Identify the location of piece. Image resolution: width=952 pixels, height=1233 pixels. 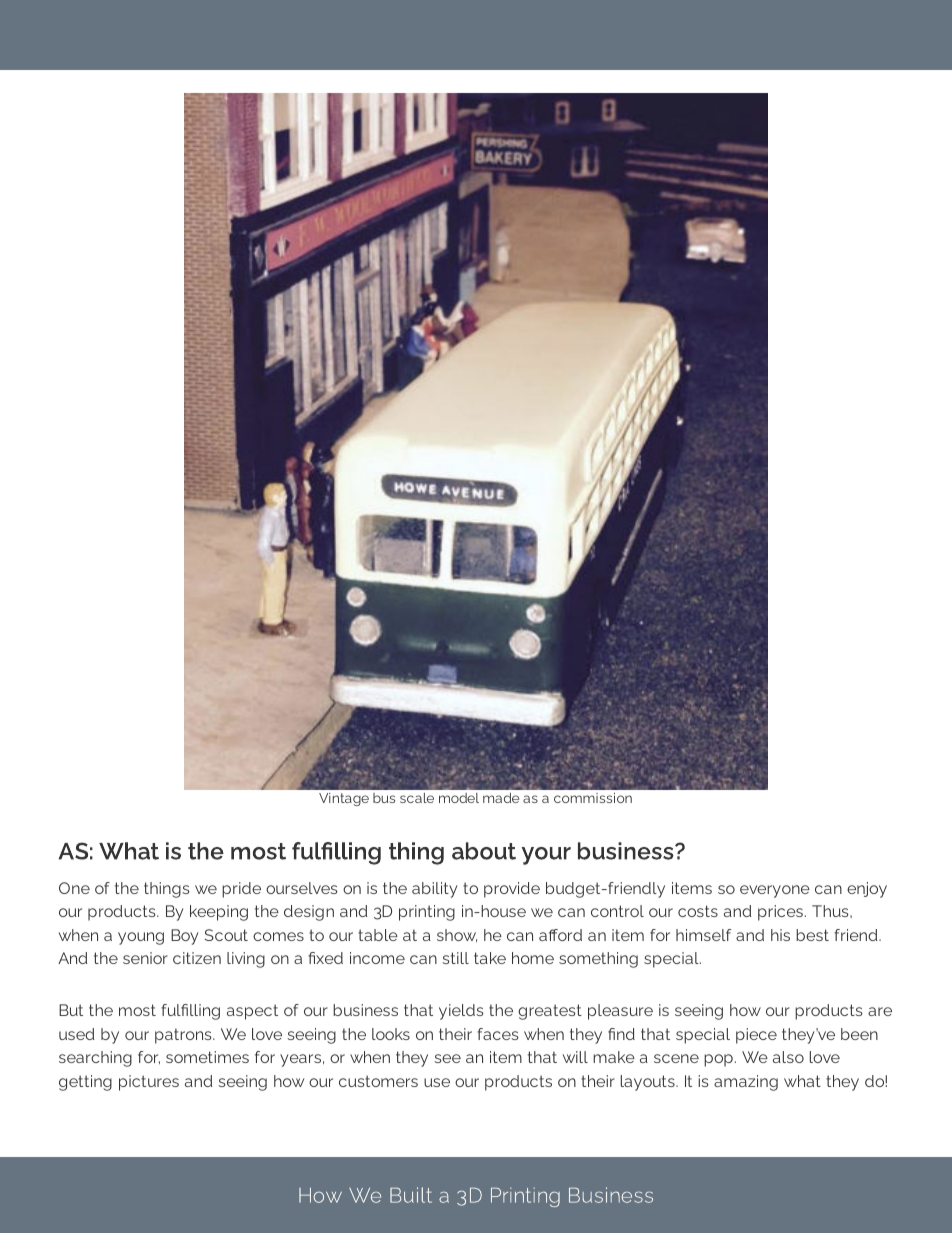
(756, 1036).
